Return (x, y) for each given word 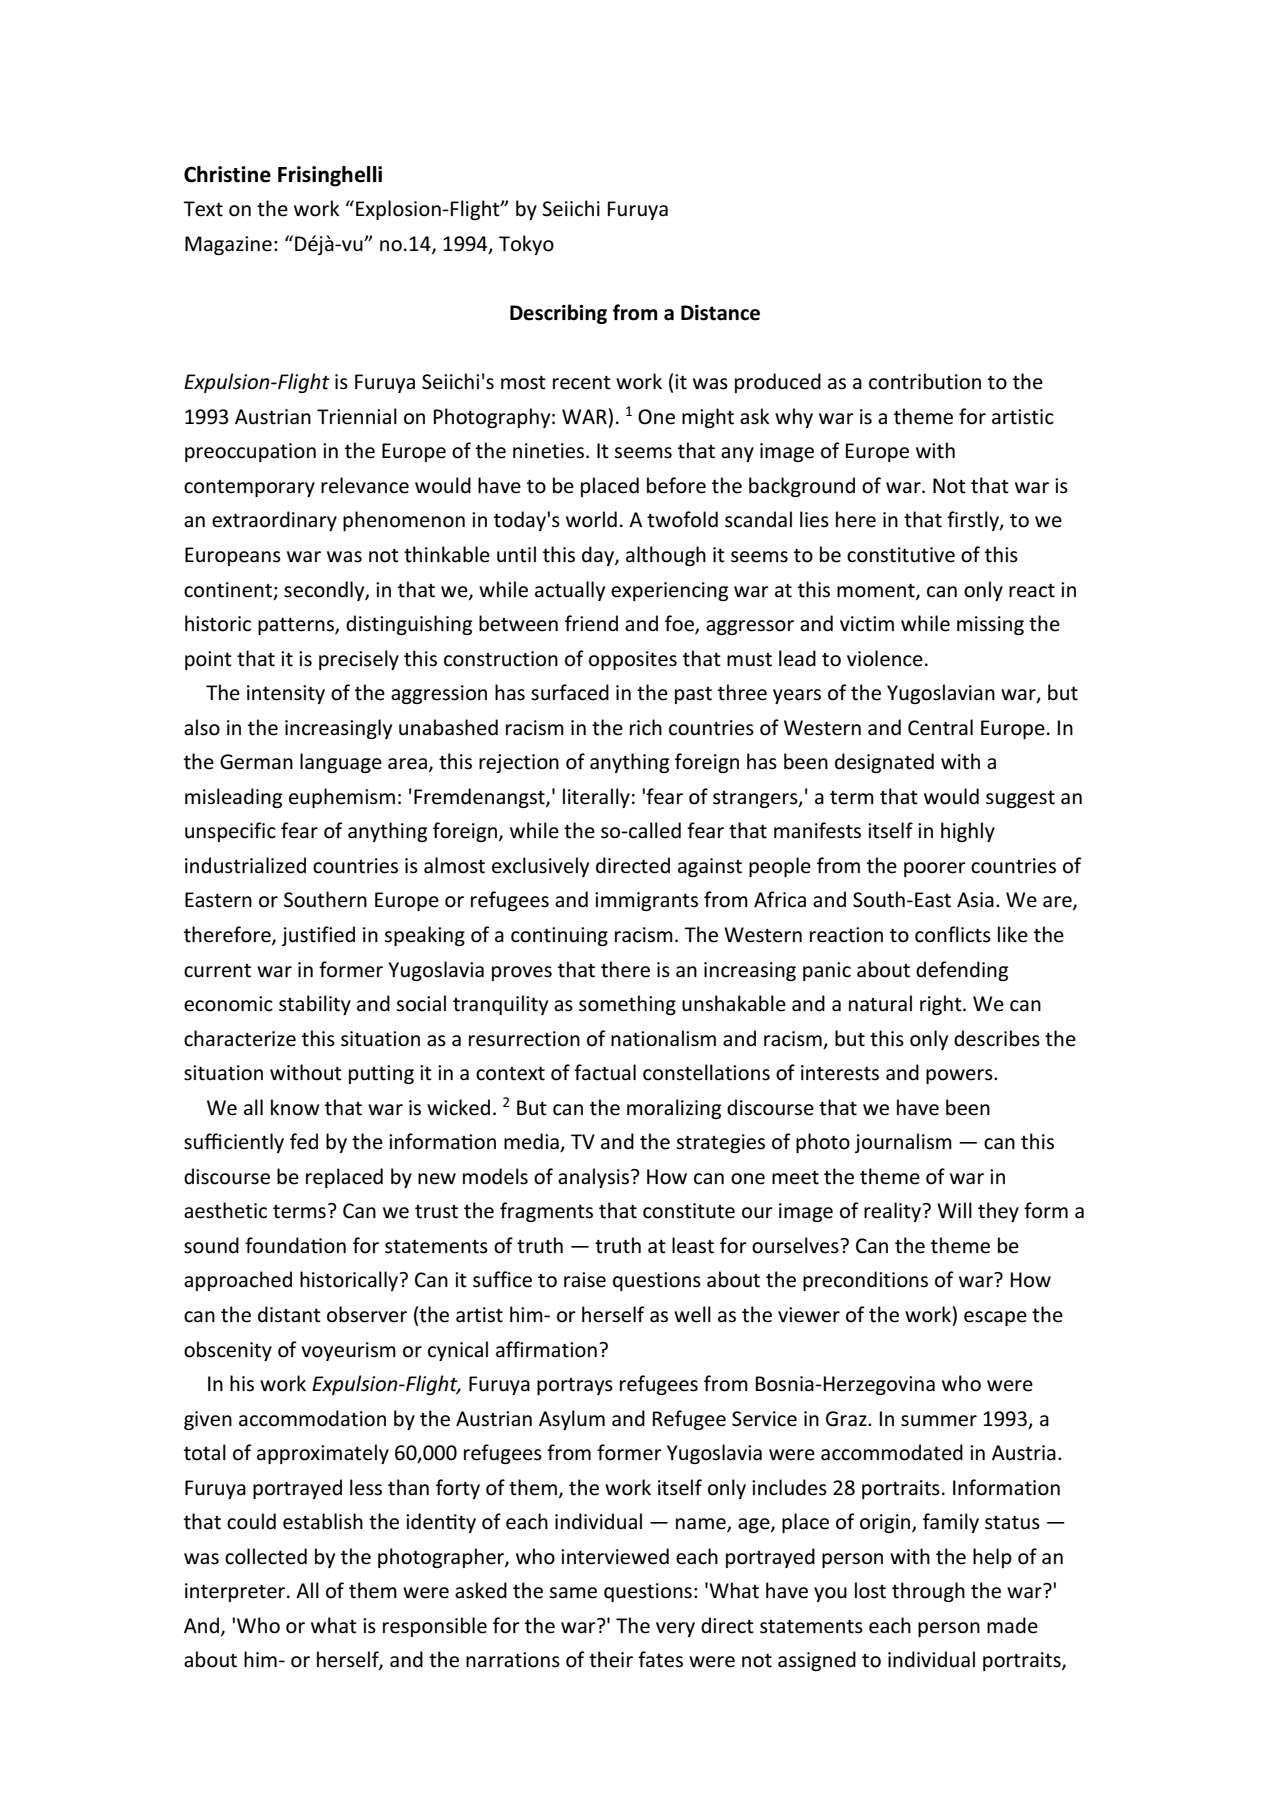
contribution (925, 381)
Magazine (228, 245)
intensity (286, 694)
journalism (903, 1143)
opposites (633, 660)
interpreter (236, 1592)
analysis (593, 1178)
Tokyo (526, 245)
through (928, 1592)
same (573, 1593)
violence (885, 658)
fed (304, 1141)
